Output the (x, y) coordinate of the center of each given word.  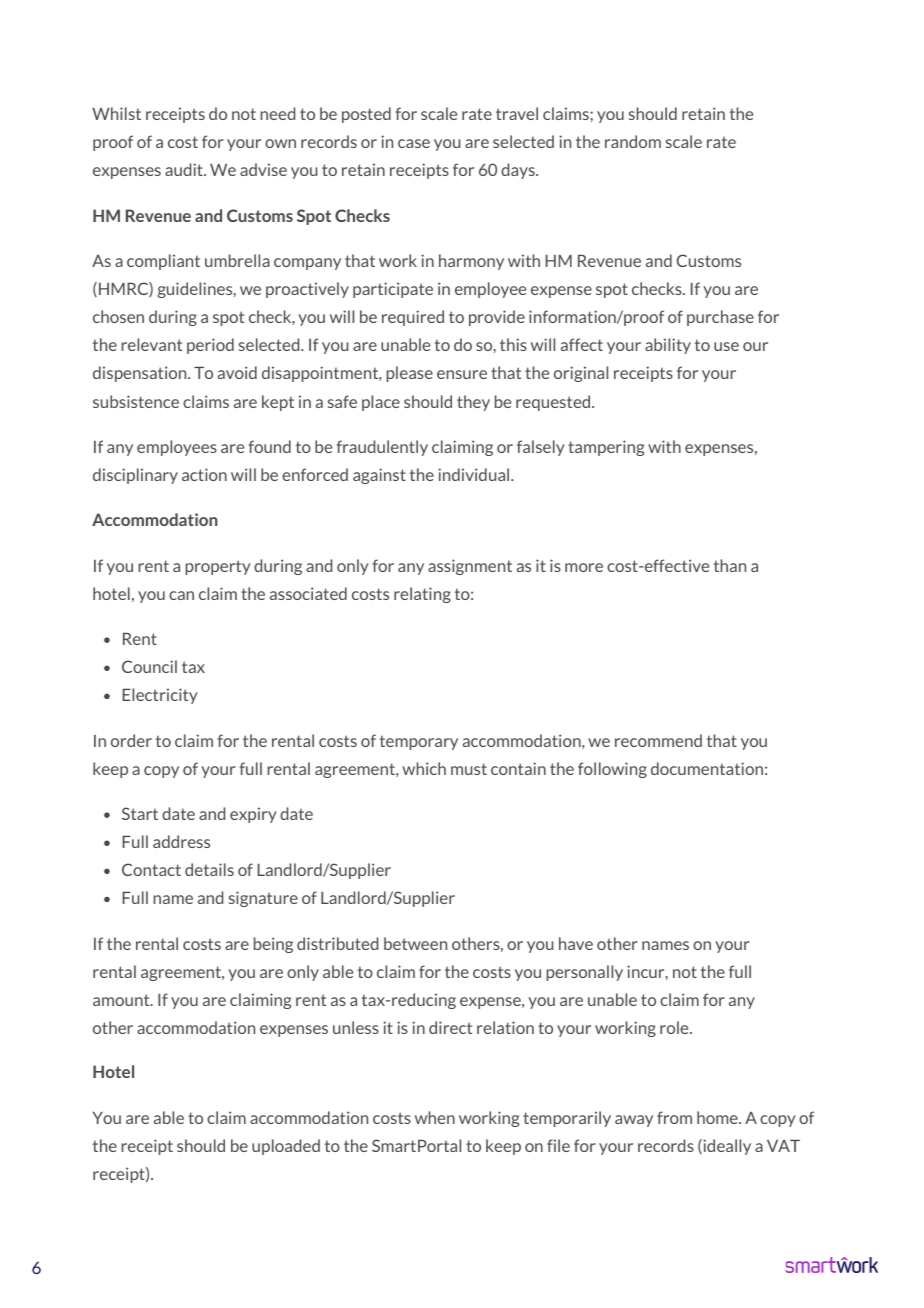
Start (140, 813)
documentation (707, 768)
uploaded (286, 1147)
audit (185, 169)
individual (475, 474)
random (633, 141)
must (469, 769)
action (204, 474)
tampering (606, 448)
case (414, 143)
